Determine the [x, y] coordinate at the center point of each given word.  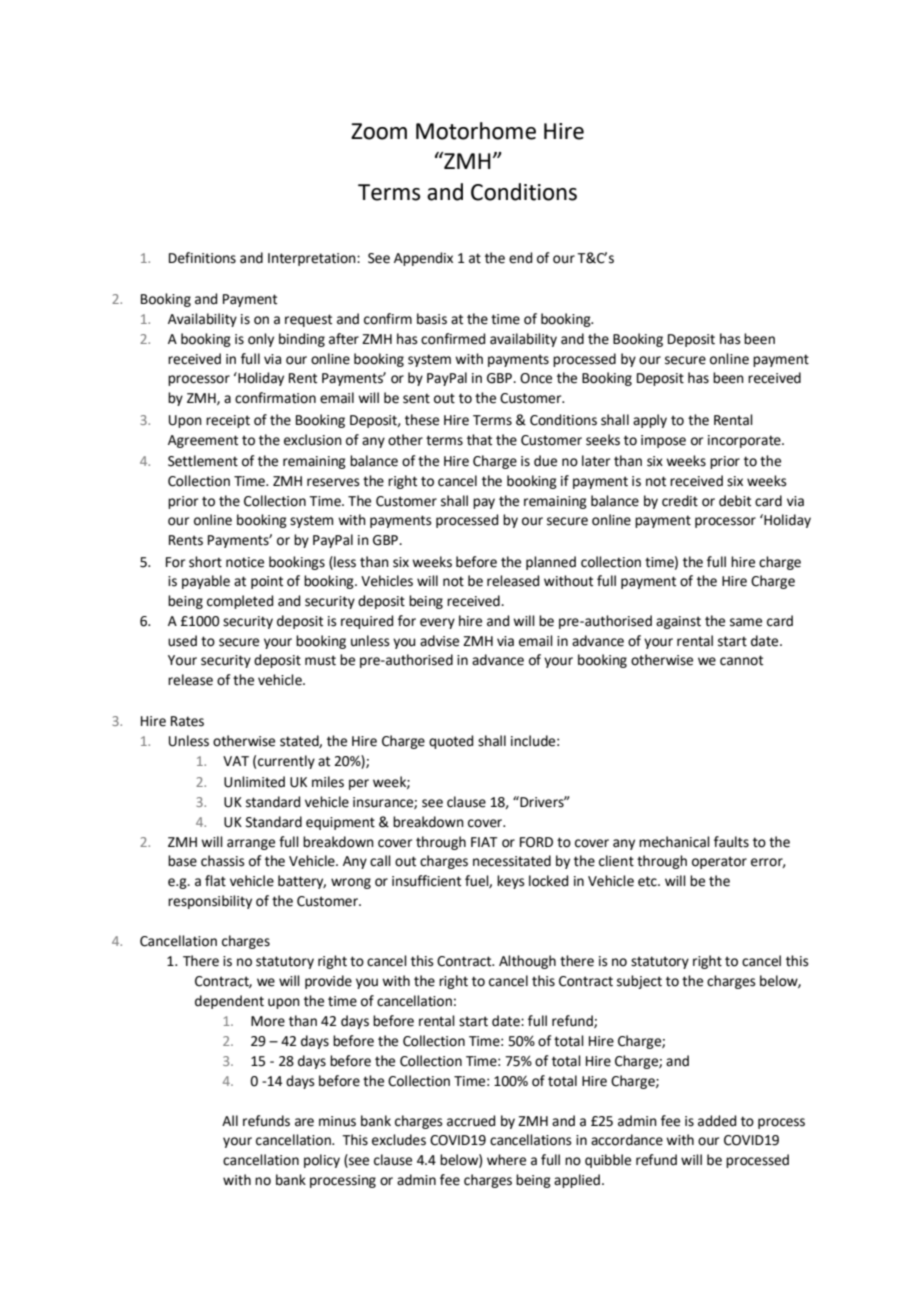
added [717, 1121]
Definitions [202, 258]
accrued [471, 1121]
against [678, 622]
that [479, 440]
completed [240, 602]
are [304, 1122]
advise [439, 641]
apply [650, 421]
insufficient [426, 881]
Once [536, 378]
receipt [228, 421]
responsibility [210, 902]
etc [648, 881]
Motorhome [476, 131]
